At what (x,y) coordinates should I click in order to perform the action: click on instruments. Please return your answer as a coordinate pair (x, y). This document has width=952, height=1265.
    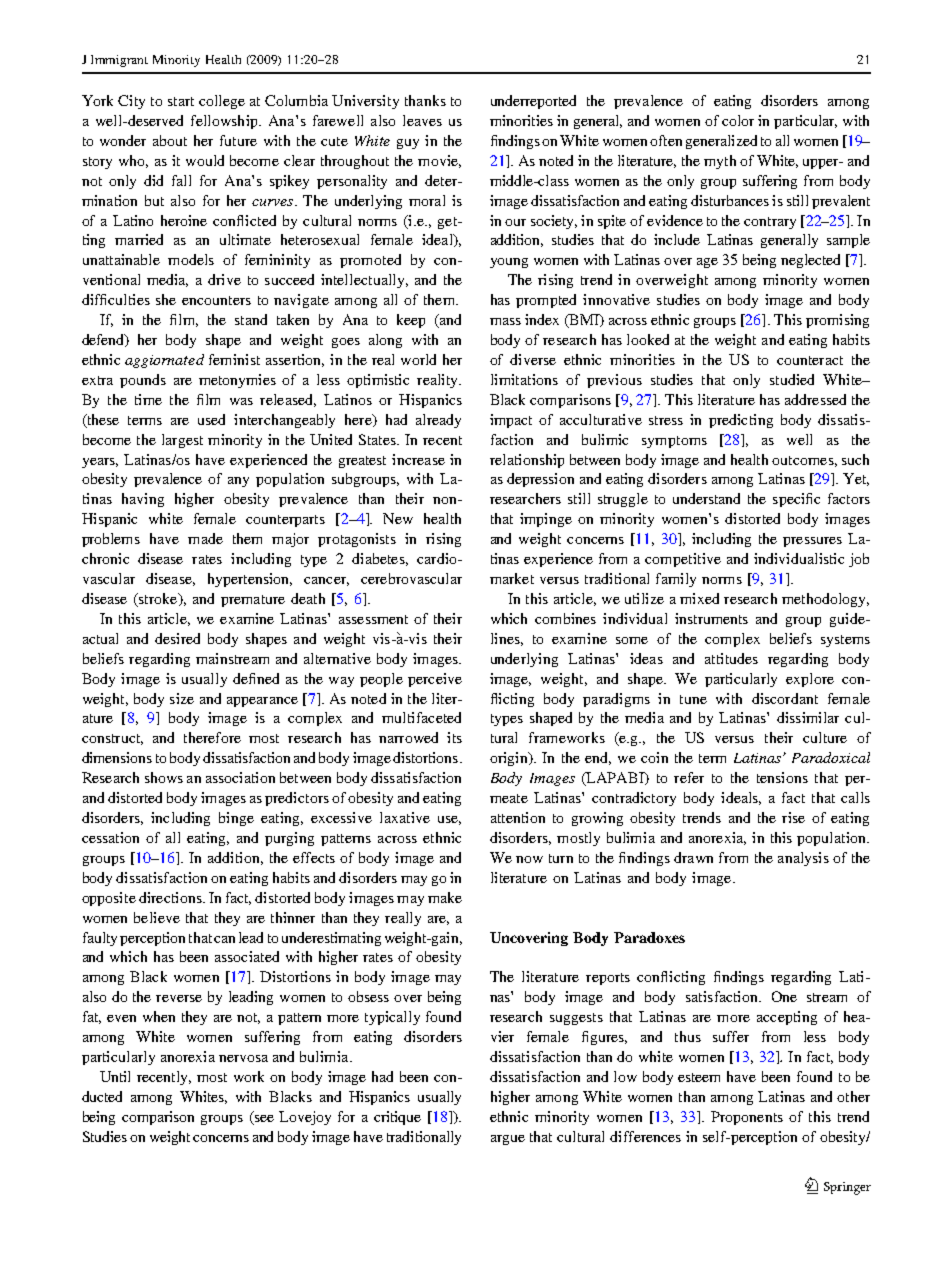
    Looking at the image, I should click on (711, 618).
